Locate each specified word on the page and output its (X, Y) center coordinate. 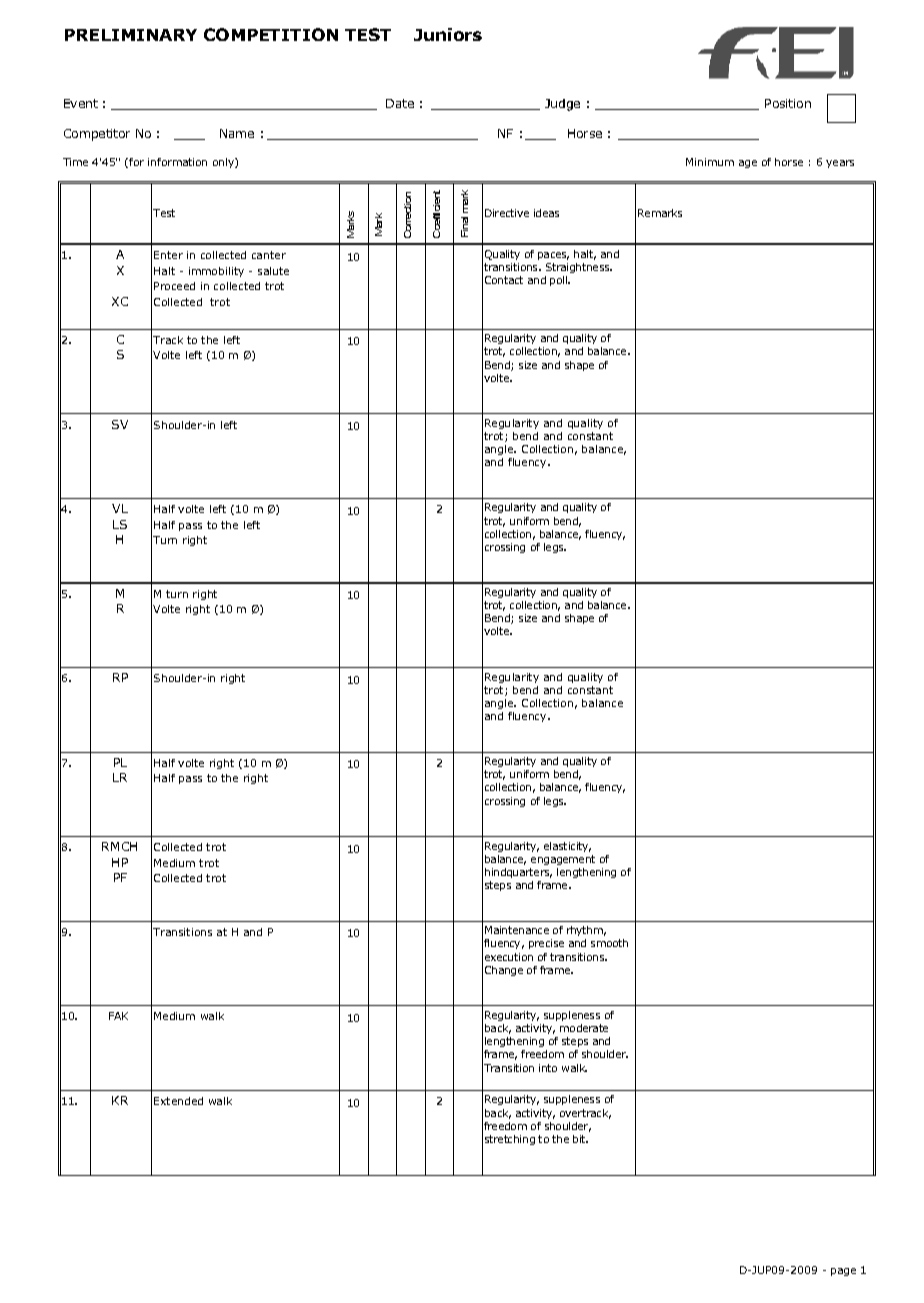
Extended (178, 1101)
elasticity (567, 847)
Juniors (448, 34)
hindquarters (518, 873)
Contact (504, 280)
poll (560, 281)
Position (788, 103)
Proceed (174, 286)
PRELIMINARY (131, 35)
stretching (510, 1140)
